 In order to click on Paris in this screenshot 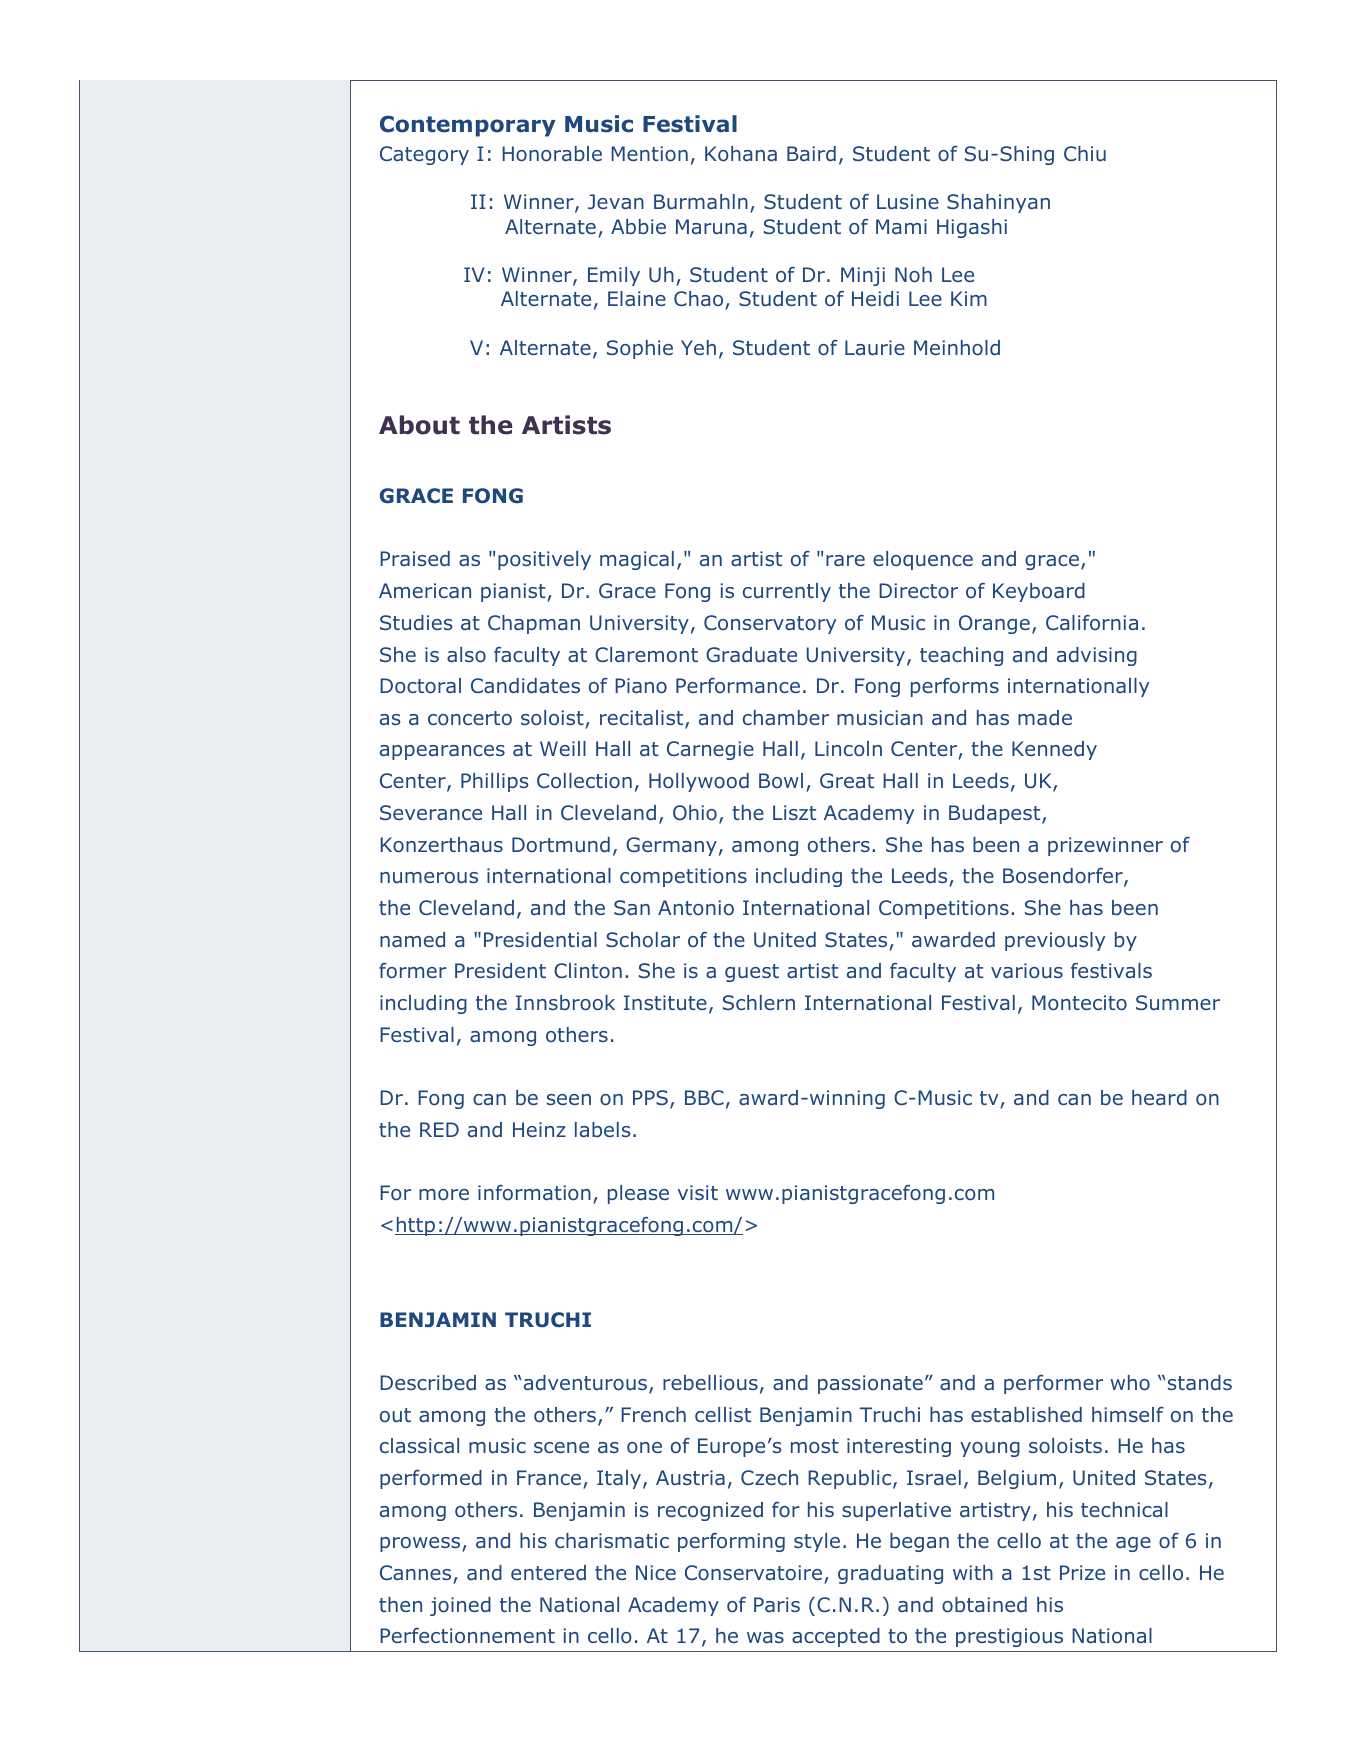, I will do `click(777, 1604)`.
